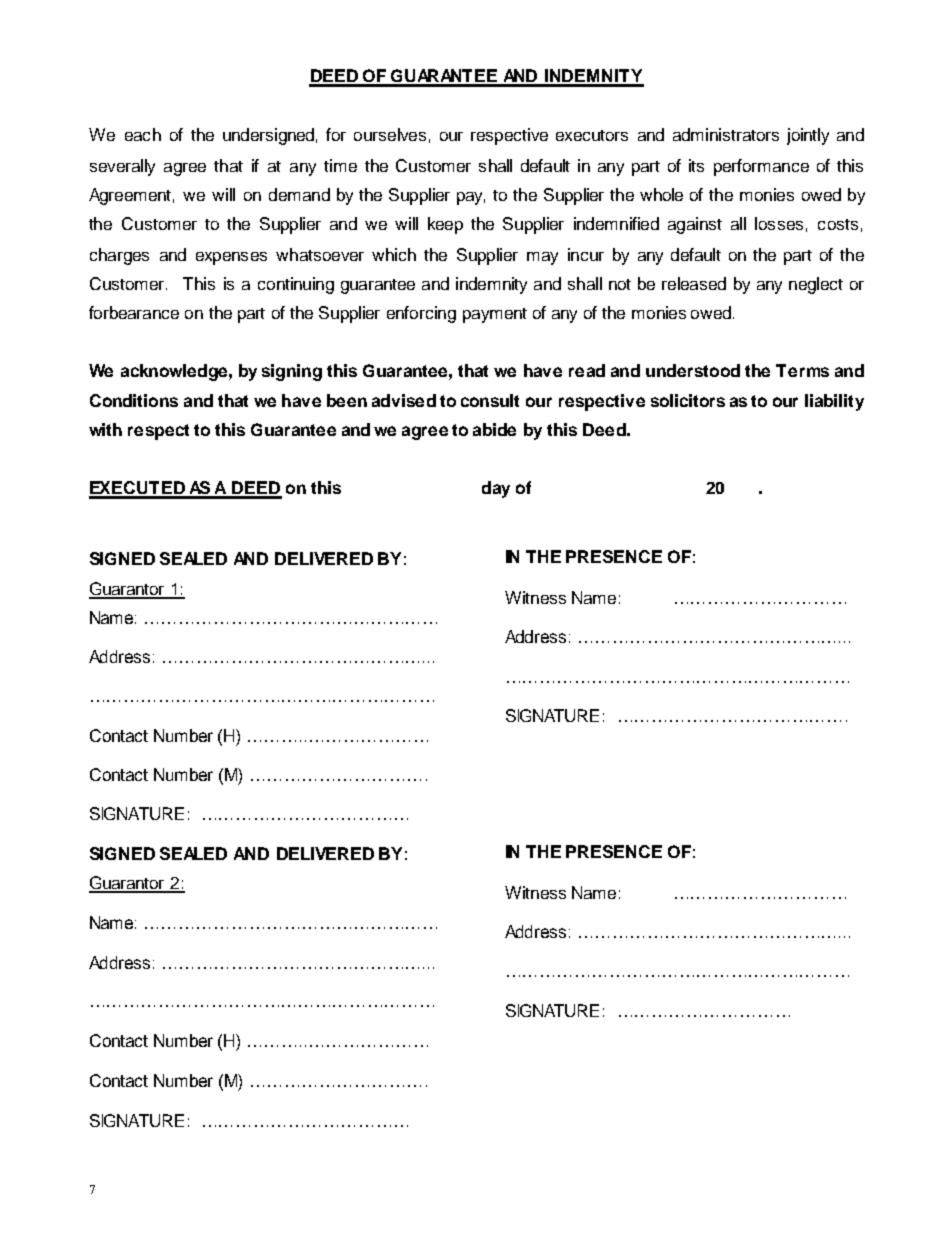 This screenshot has width=952, height=1233. What do you see at coordinates (445, 225) in the screenshot?
I see `keep` at bounding box center [445, 225].
